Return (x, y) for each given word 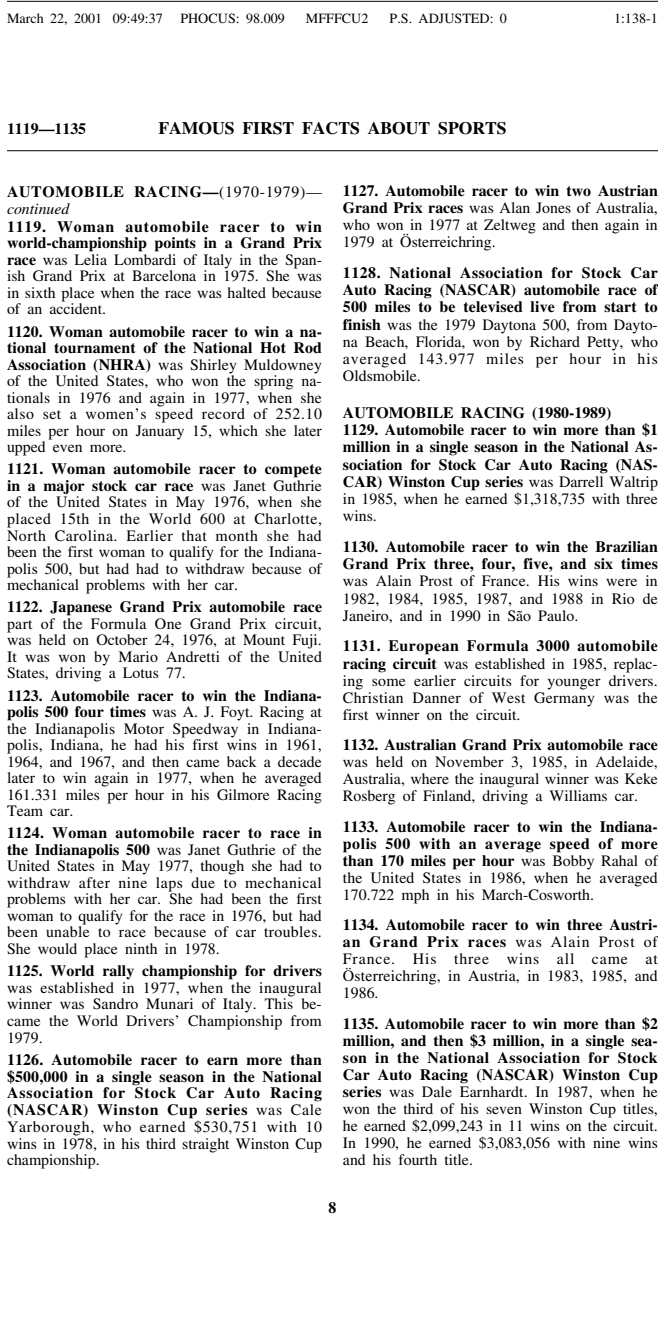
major (64, 488)
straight (205, 1145)
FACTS (330, 128)
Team (25, 810)
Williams (578, 795)
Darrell (581, 481)
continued (38, 208)
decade (299, 761)
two (579, 191)
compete (293, 471)
